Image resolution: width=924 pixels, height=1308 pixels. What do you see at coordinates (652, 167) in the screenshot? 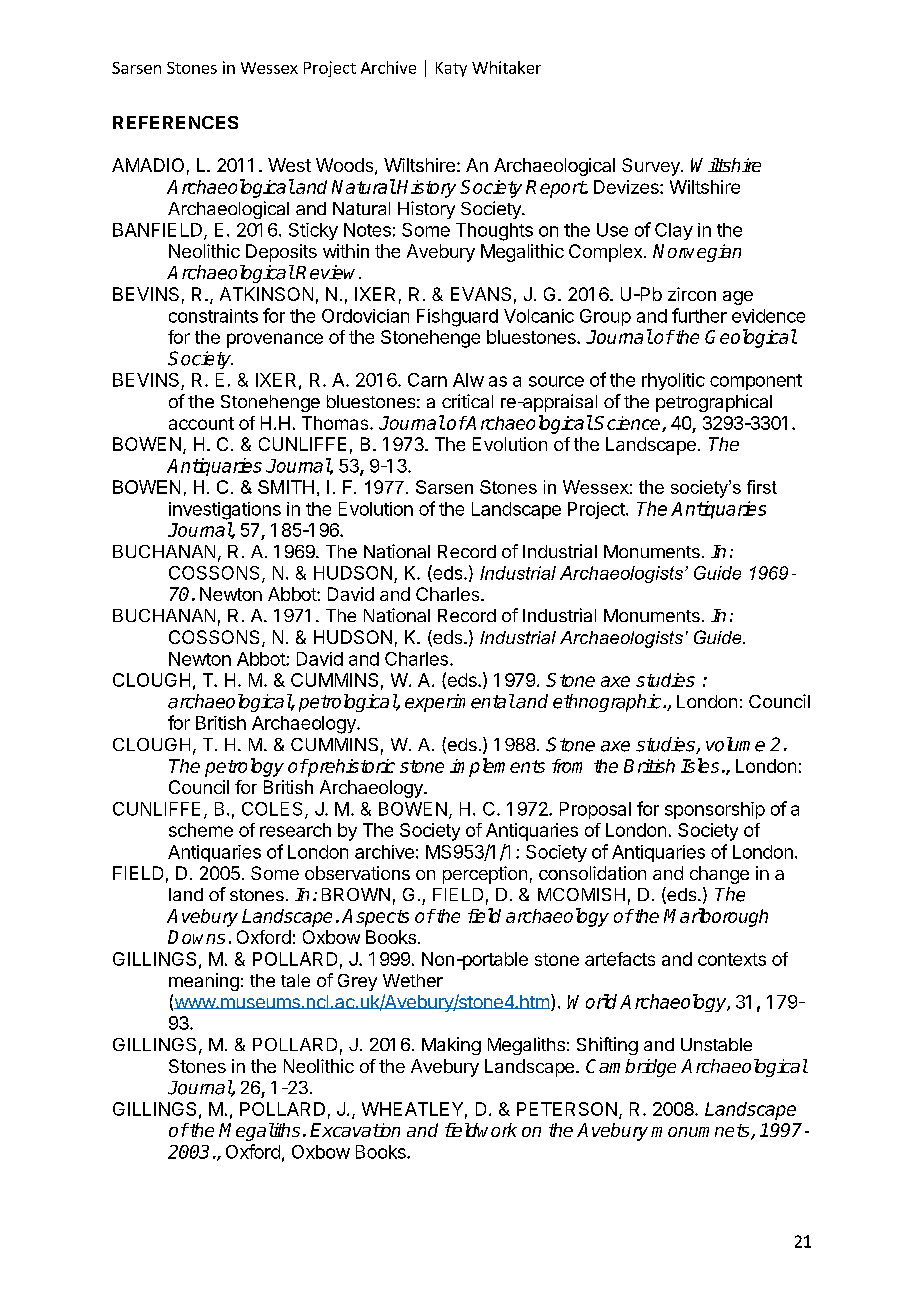
I see `Survey` at bounding box center [652, 167].
